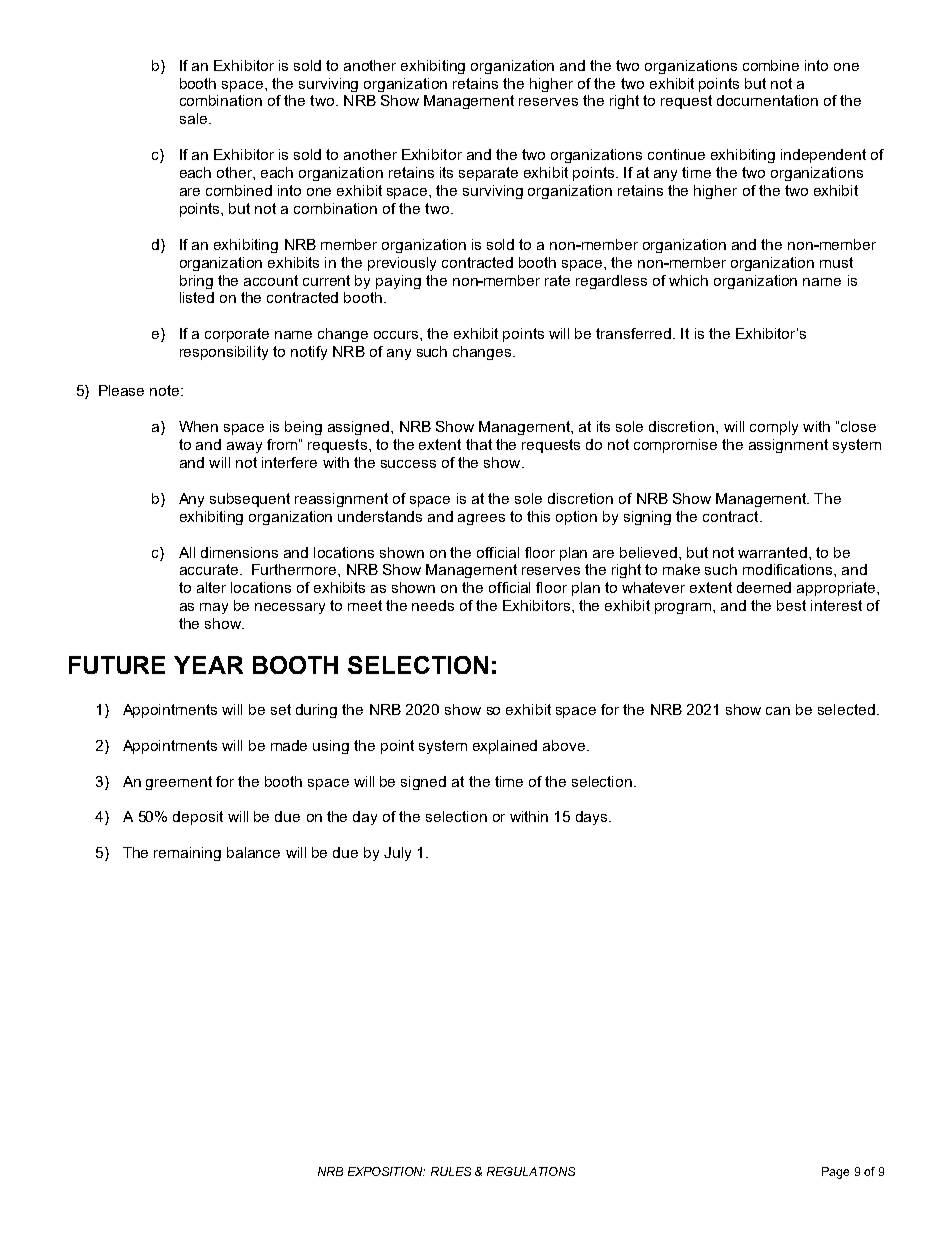  I want to click on continue, so click(676, 154).
